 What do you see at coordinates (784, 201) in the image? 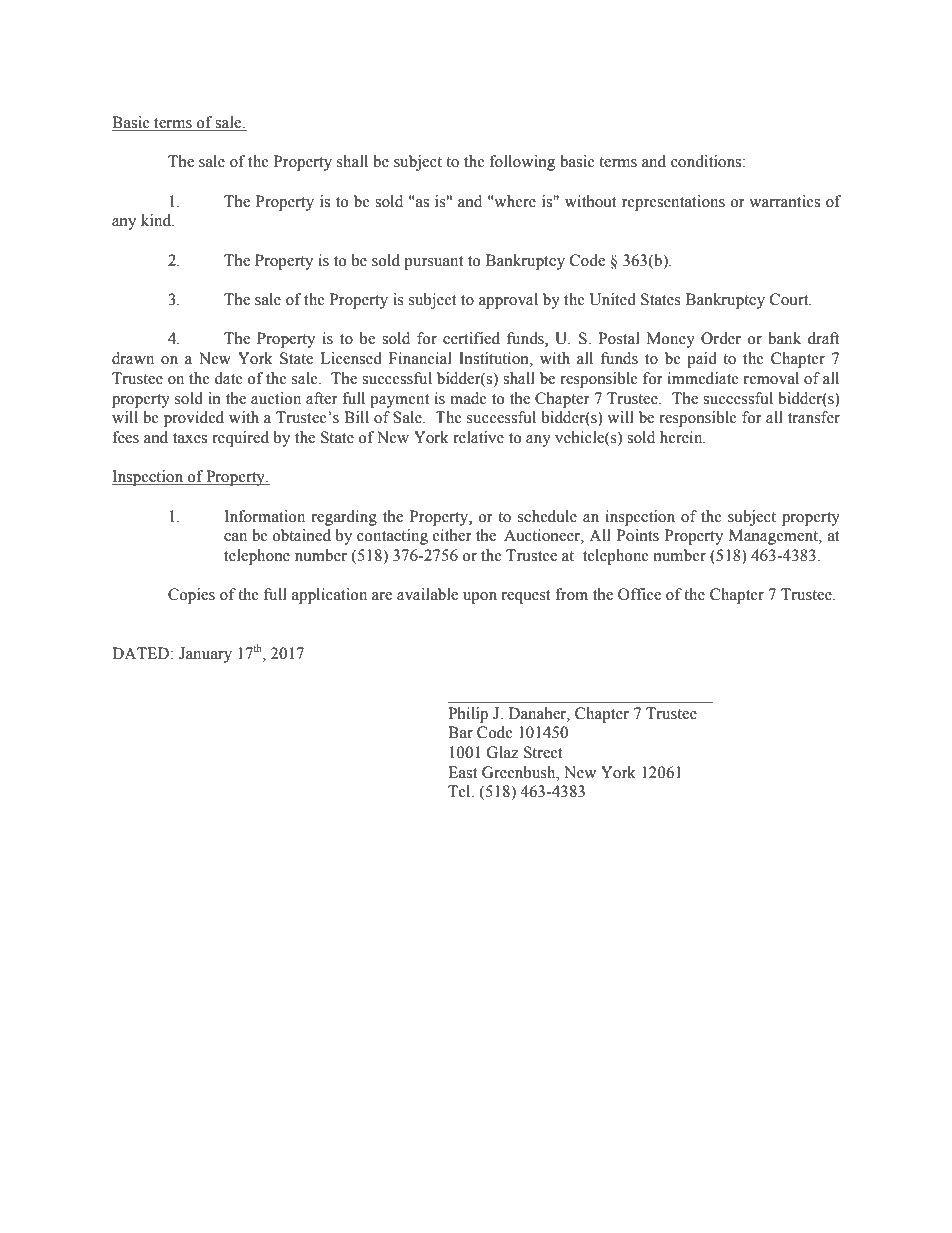
I see `warranties` at bounding box center [784, 201].
